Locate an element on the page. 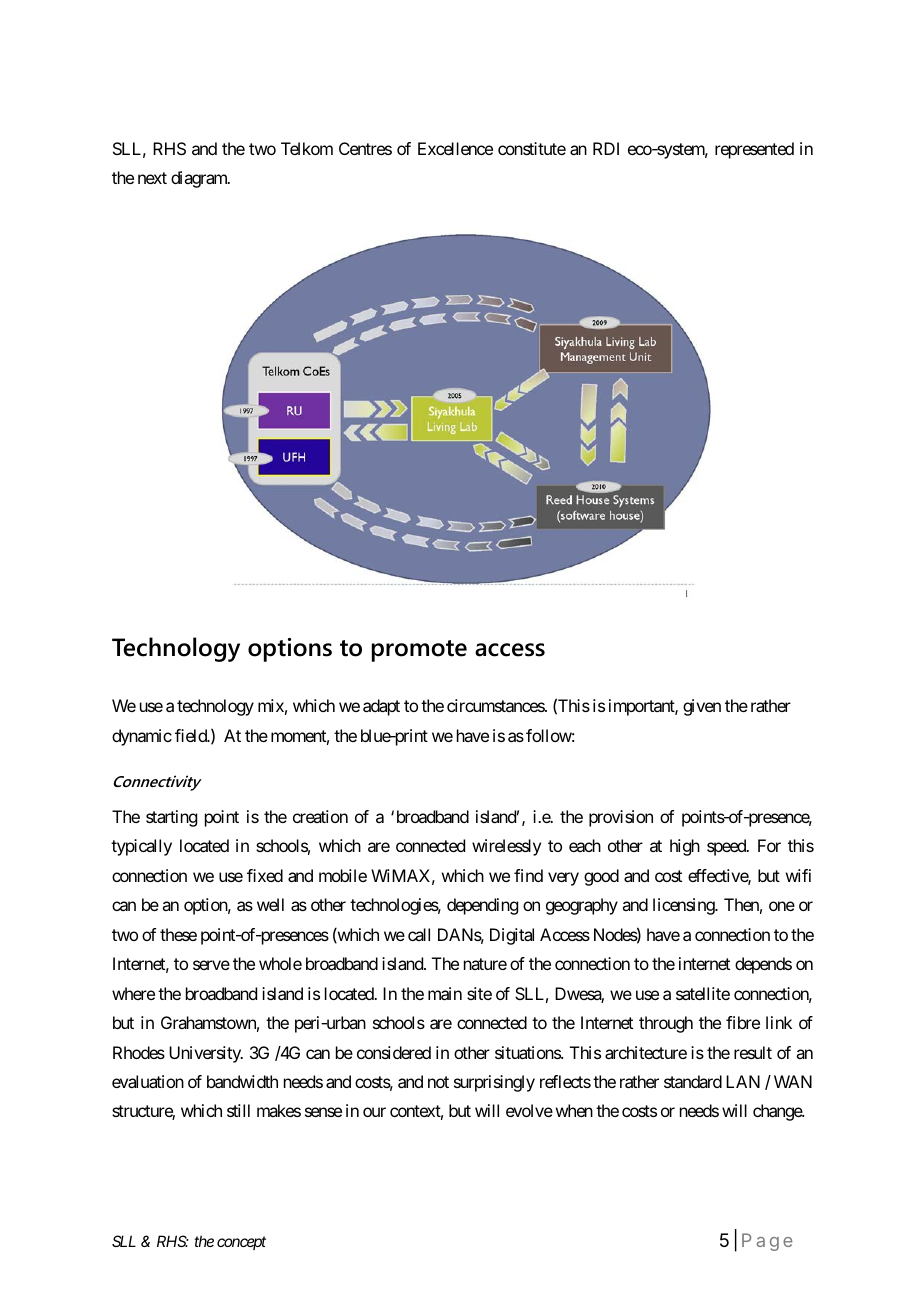  given is located at coordinates (702, 707).
